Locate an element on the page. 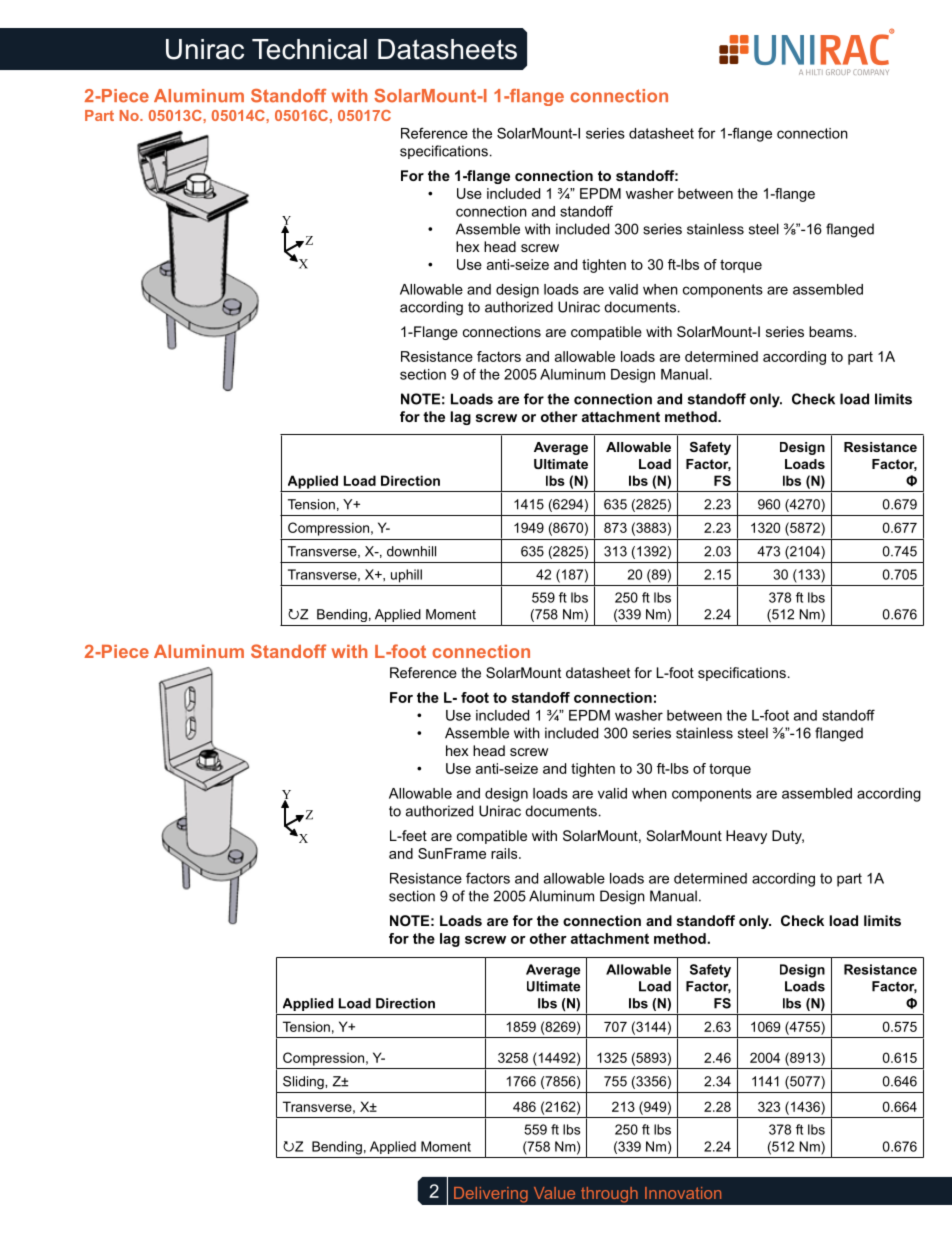 The width and height of the page is (952, 1233). GROUP is located at coordinates (838, 72).
